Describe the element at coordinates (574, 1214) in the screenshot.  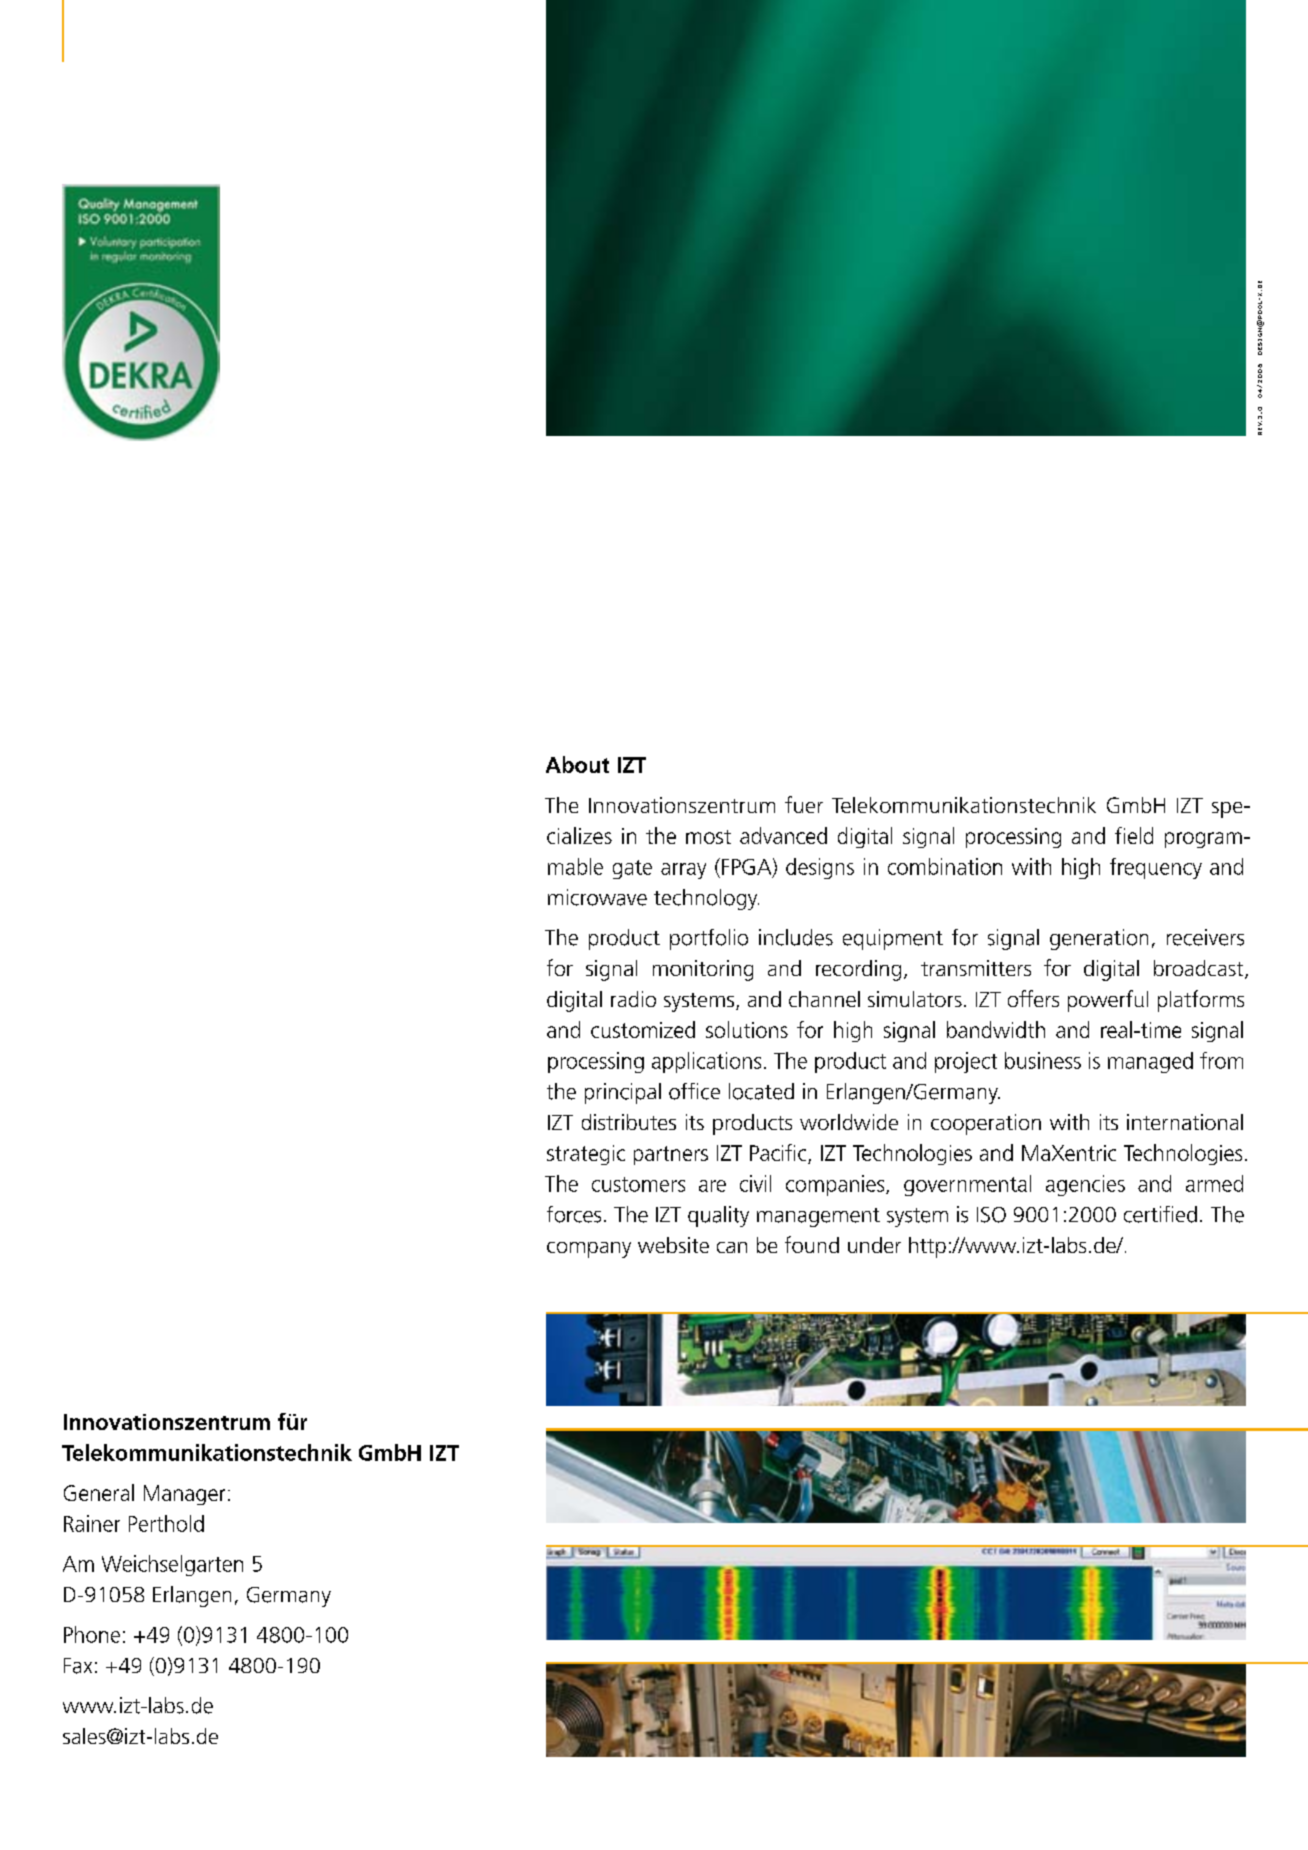
I see `forces` at that location.
